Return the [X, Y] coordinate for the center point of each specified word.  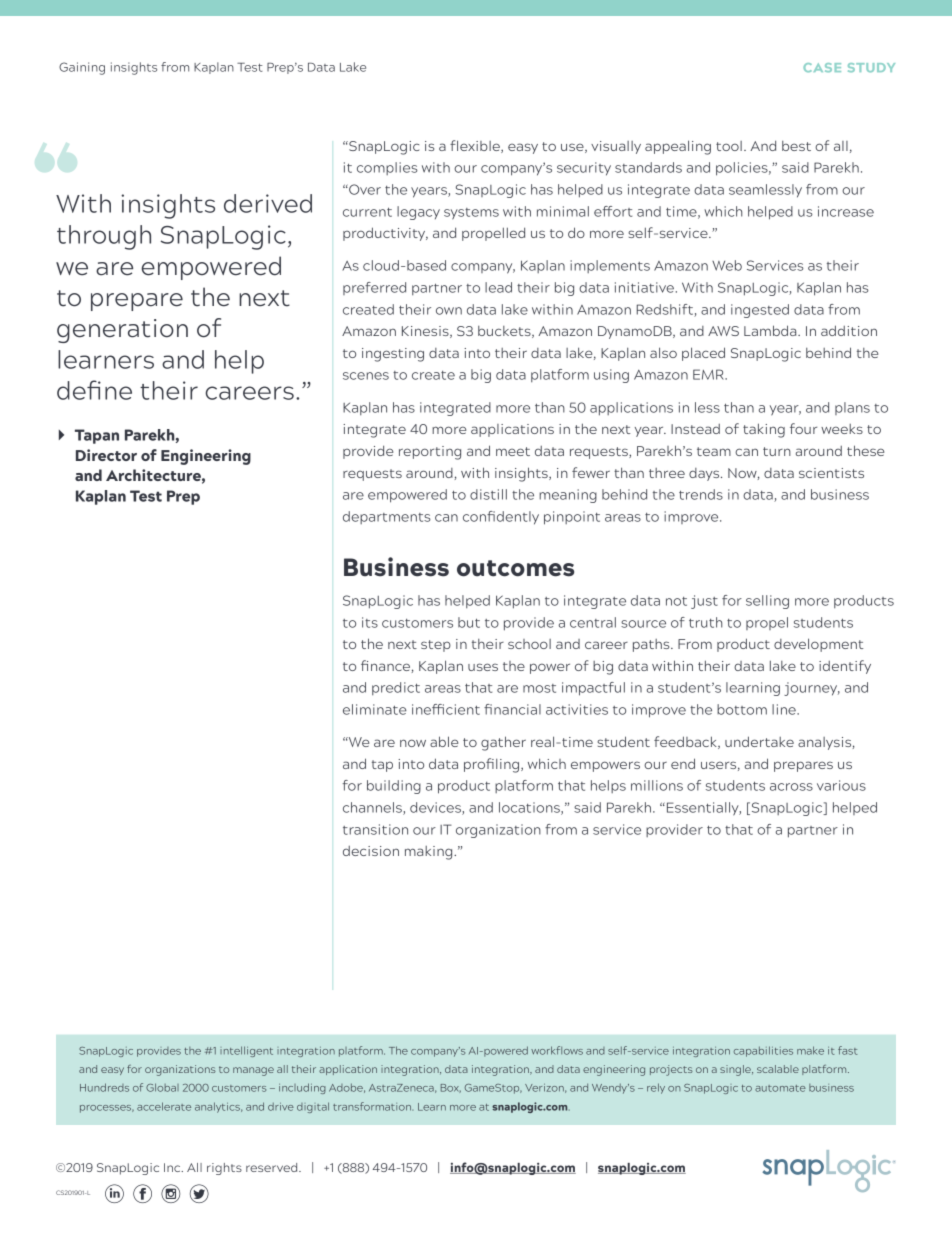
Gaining [82, 68]
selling [767, 602]
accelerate [164, 1106]
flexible [476, 146]
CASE [822, 67]
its [370, 622]
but [469, 622]
